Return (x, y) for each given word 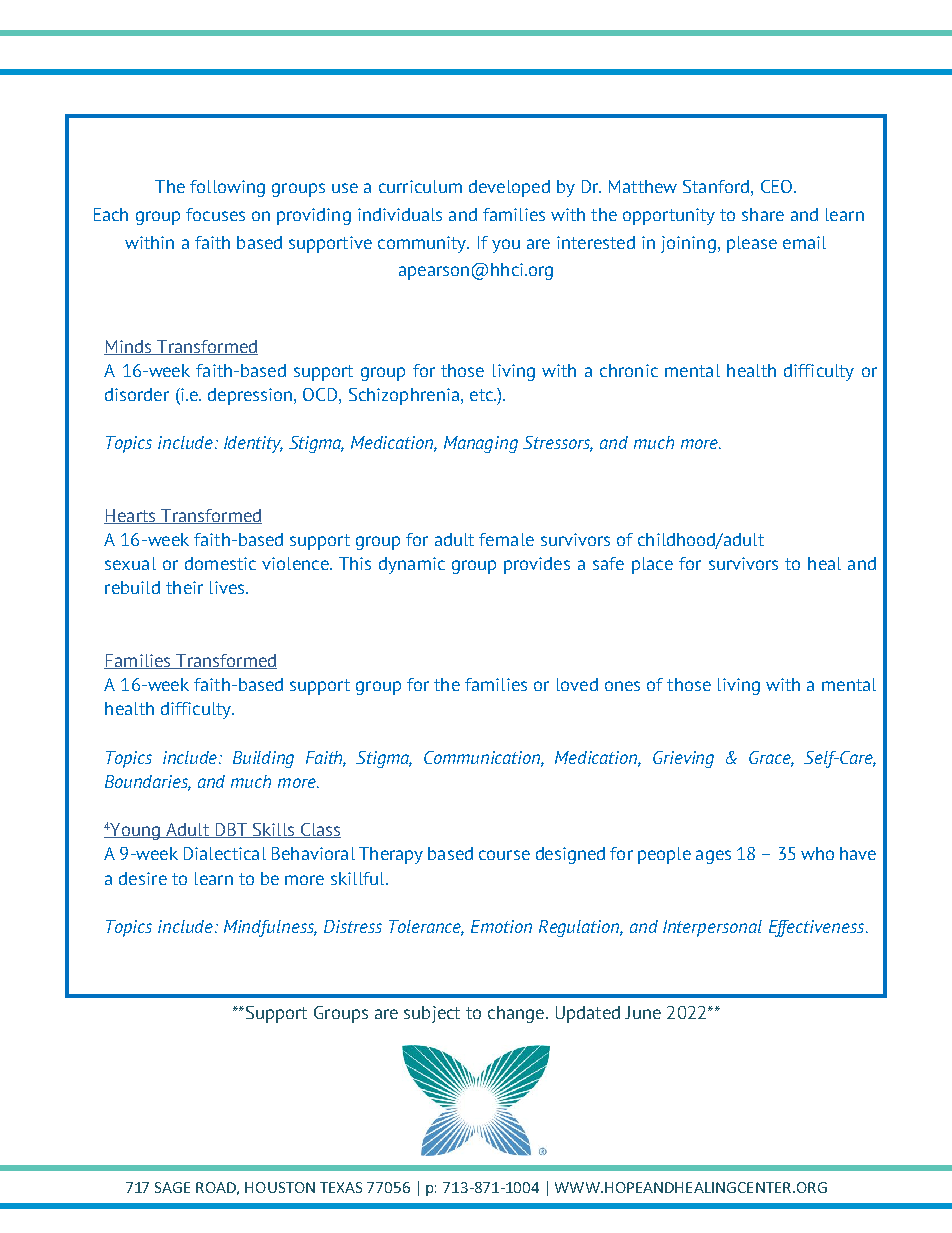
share (763, 214)
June (643, 1012)
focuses (215, 214)
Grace (771, 758)
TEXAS (341, 1187)
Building (263, 759)
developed (509, 188)
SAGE (172, 1187)
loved (577, 684)
